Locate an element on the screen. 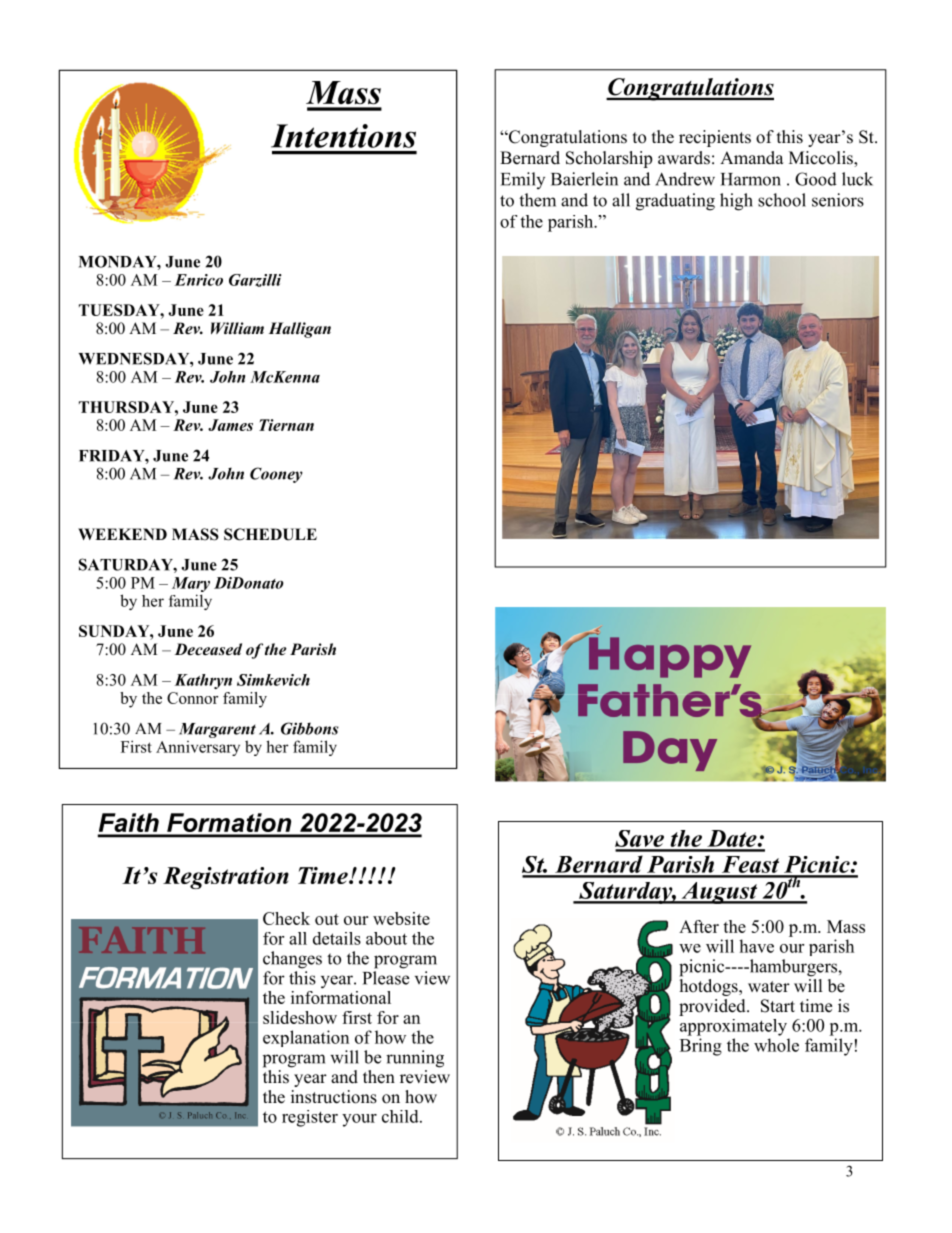  Emily is located at coordinates (523, 180).
